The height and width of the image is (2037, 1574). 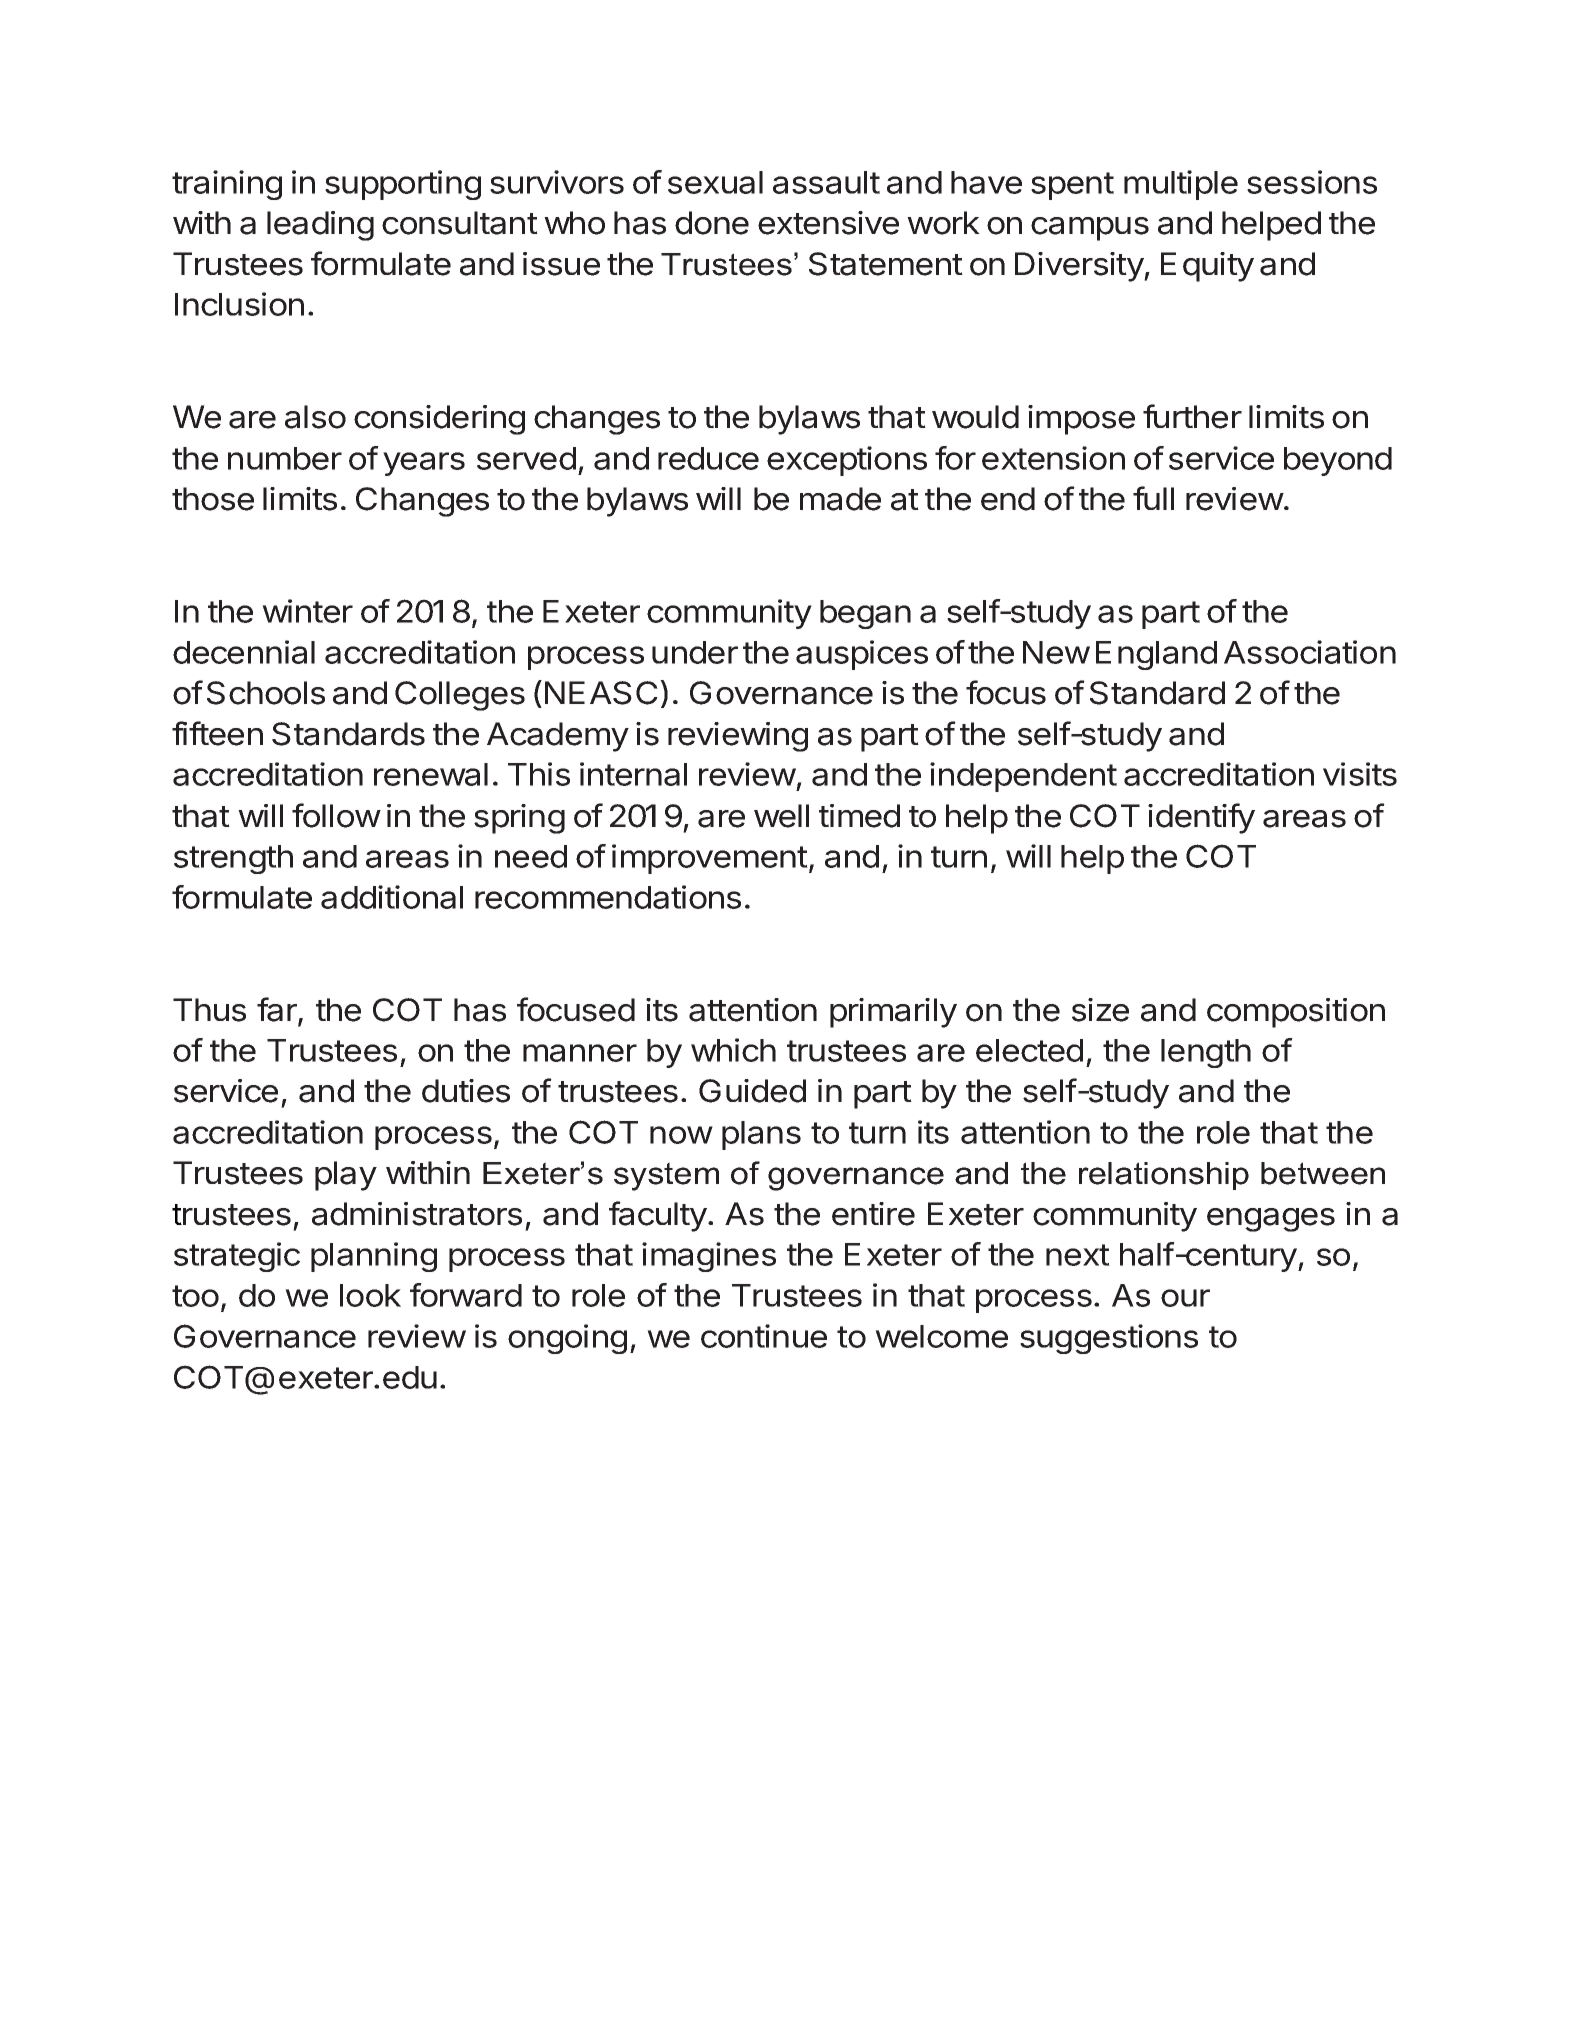 What do you see at coordinates (431, 774) in the image?
I see `renewal` at bounding box center [431, 774].
